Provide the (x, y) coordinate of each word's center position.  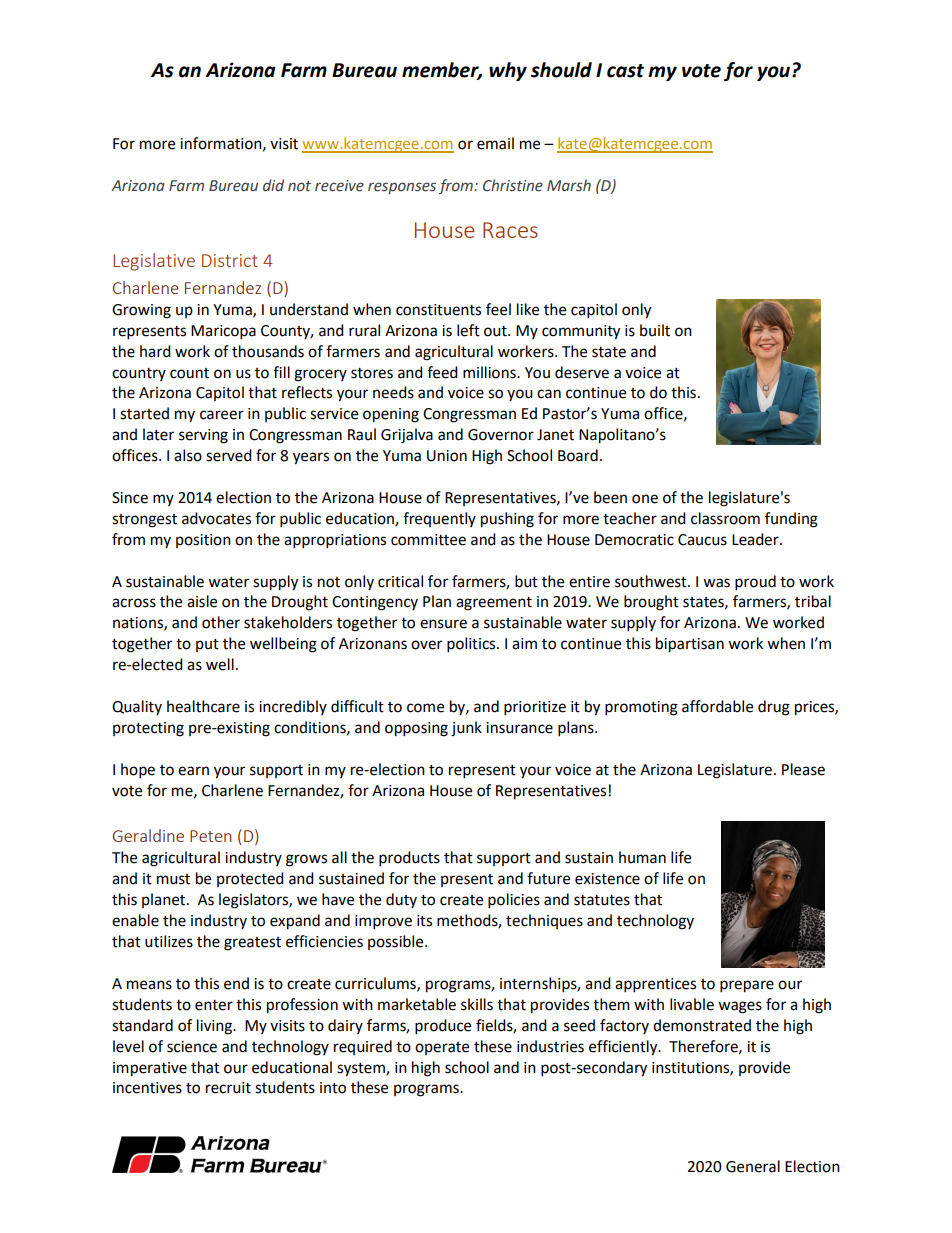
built (655, 330)
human (642, 857)
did (273, 185)
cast (625, 71)
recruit (228, 1088)
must (173, 879)
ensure (443, 624)
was (716, 583)
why (508, 71)
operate (442, 1048)
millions (490, 372)
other (221, 622)
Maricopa (223, 332)
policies (514, 901)
